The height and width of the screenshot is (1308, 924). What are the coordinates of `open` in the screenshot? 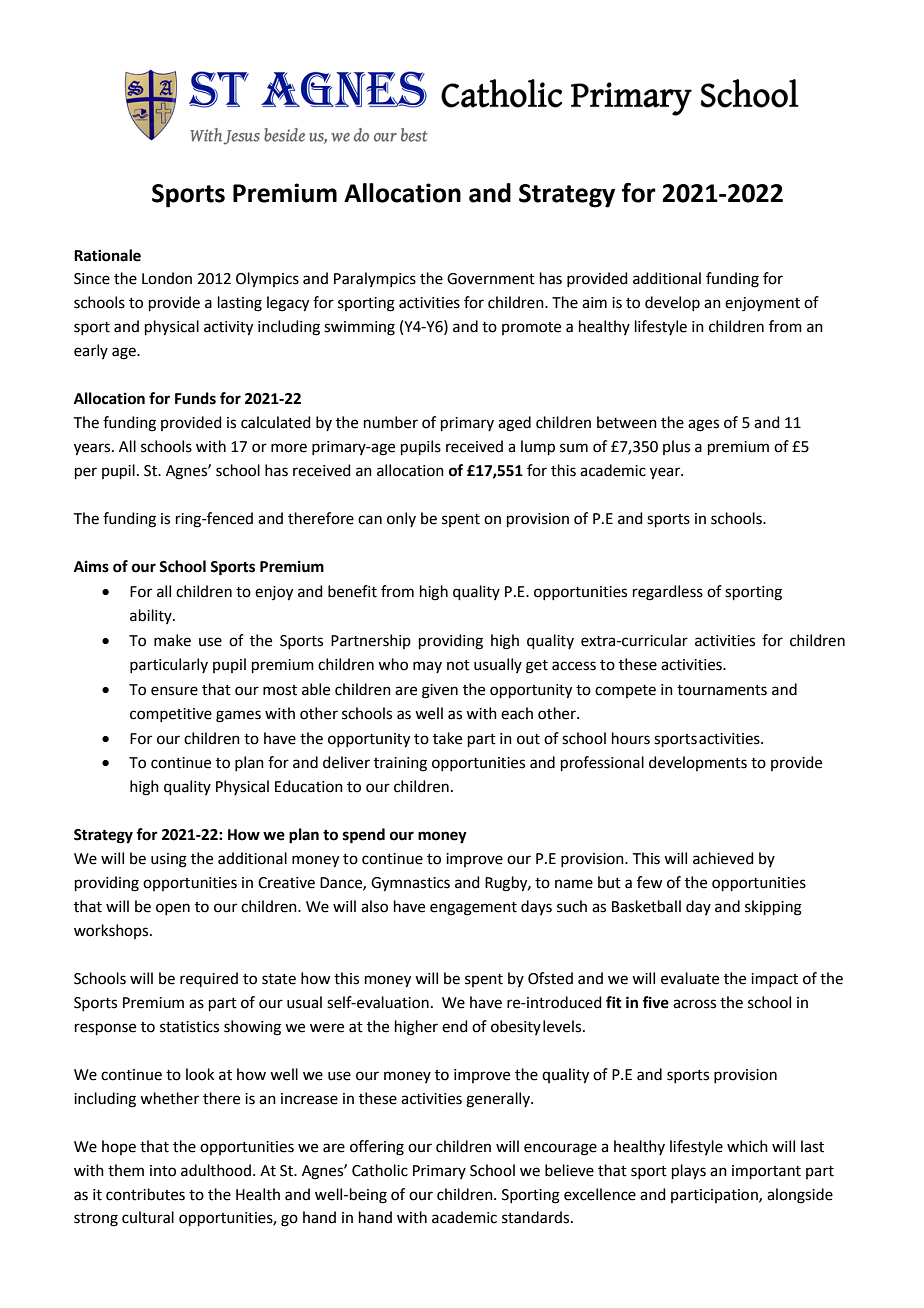 It's located at (173, 909).
